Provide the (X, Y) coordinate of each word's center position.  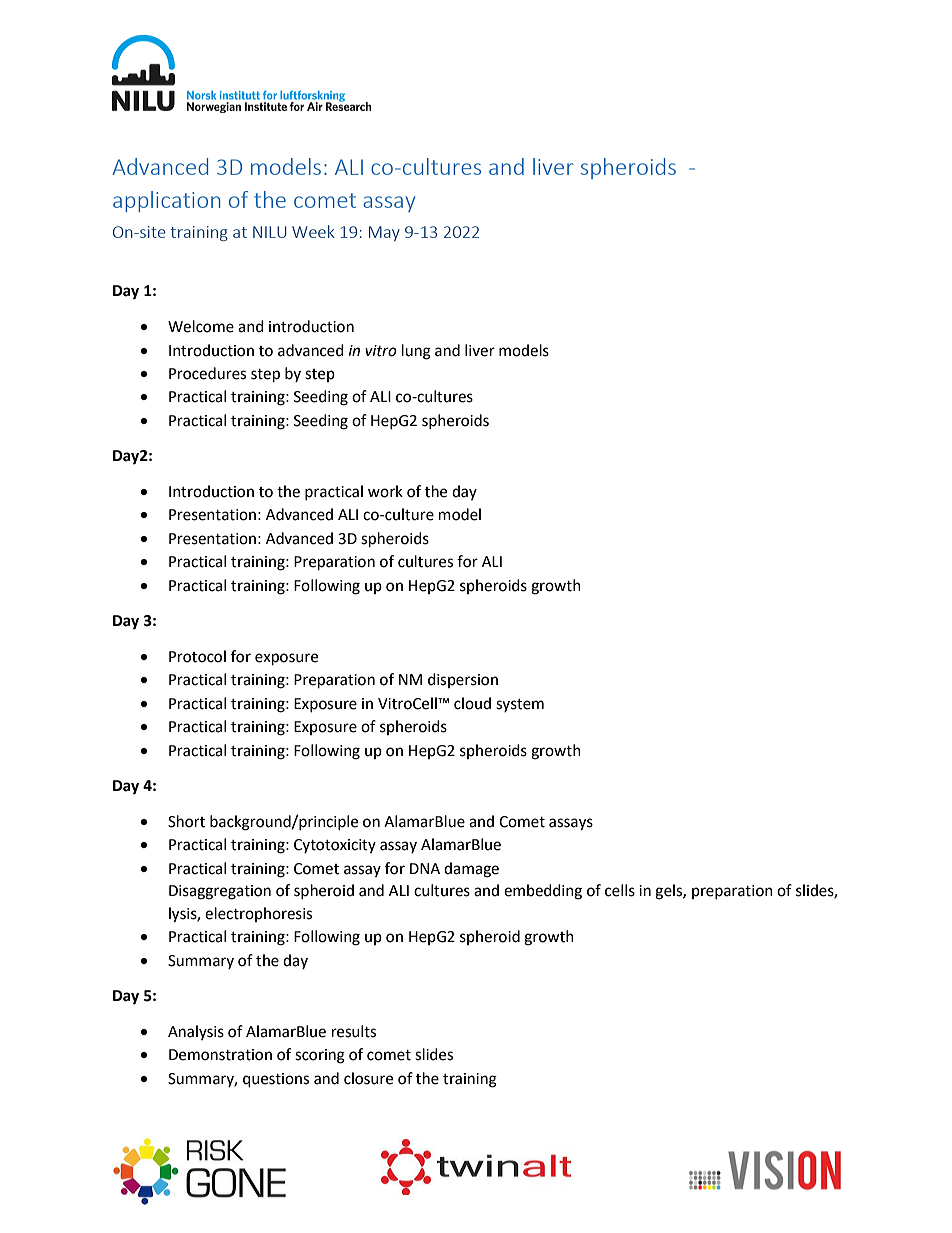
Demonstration (220, 1055)
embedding (543, 892)
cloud (472, 703)
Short (186, 821)
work (385, 491)
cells (620, 890)
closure (368, 1078)
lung (416, 352)
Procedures (207, 373)
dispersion (463, 680)
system (520, 705)
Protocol (197, 656)
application (166, 201)
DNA (425, 868)
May (384, 233)
